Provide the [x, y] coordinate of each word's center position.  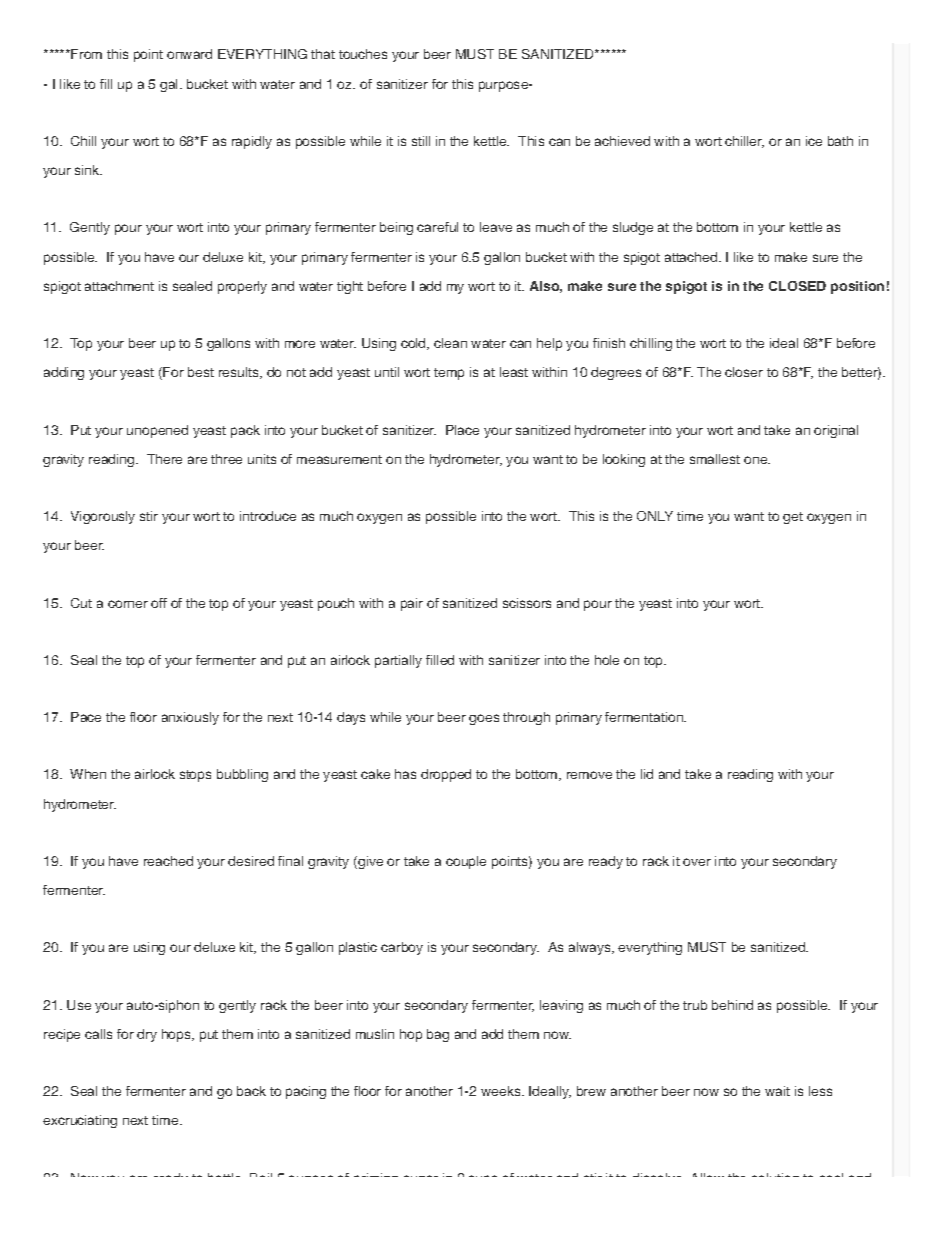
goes [484, 719]
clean [450, 343]
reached [168, 861]
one [757, 460]
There [164, 459]
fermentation [645, 717]
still [421, 141]
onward [189, 54]
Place [462, 430]
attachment [119, 286]
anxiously [190, 718]
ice [814, 141]
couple [466, 862]
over [697, 862]
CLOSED [797, 286]
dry [147, 1035]
